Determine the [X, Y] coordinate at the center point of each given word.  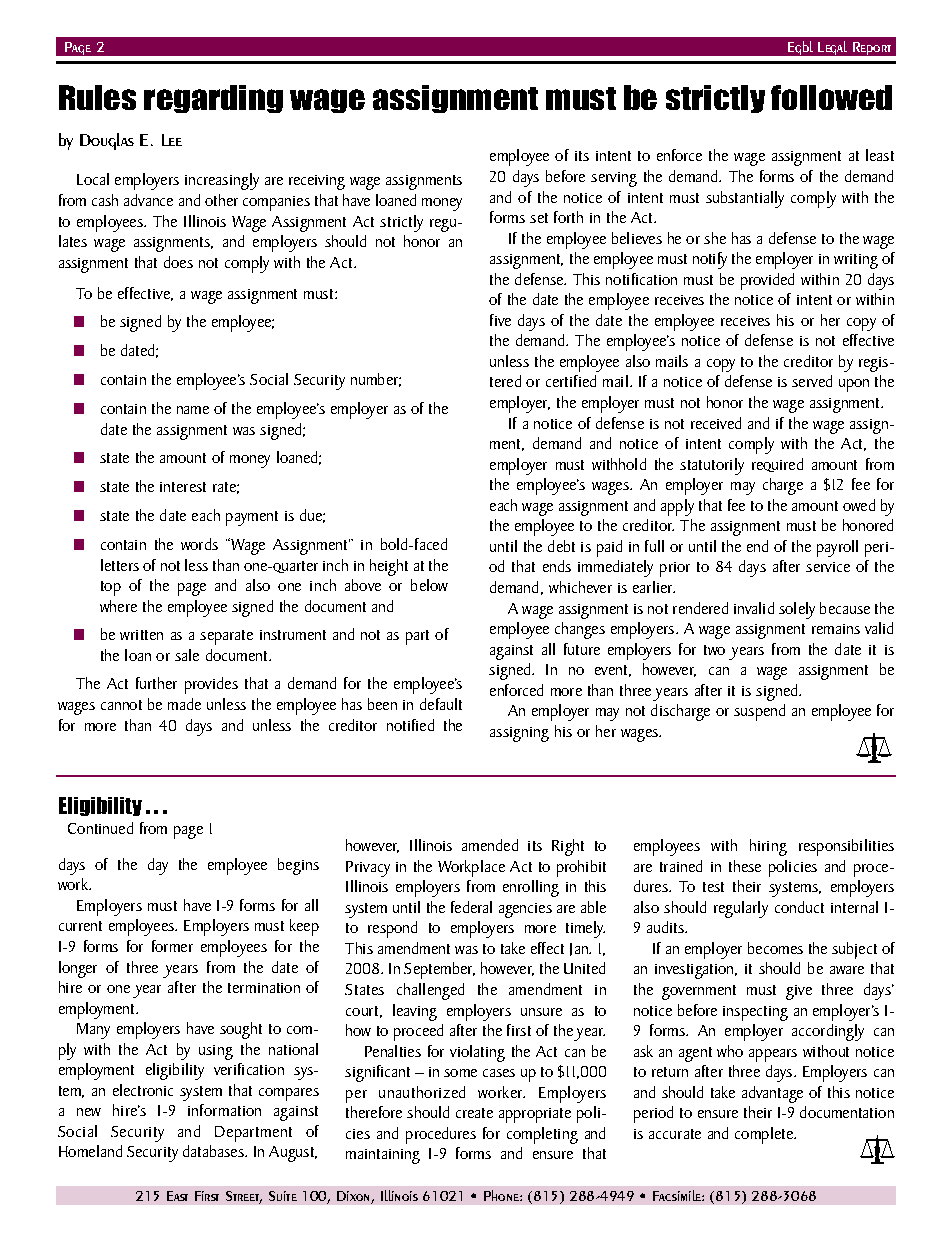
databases [214, 1151]
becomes [775, 948]
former [172, 946]
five [500, 320]
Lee [172, 140]
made [184, 704]
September [439, 970]
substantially [745, 199]
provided [767, 281]
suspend [759, 712]
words [199, 544]
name [193, 410]
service [828, 567]
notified [410, 725]
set [539, 218]
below [429, 585]
